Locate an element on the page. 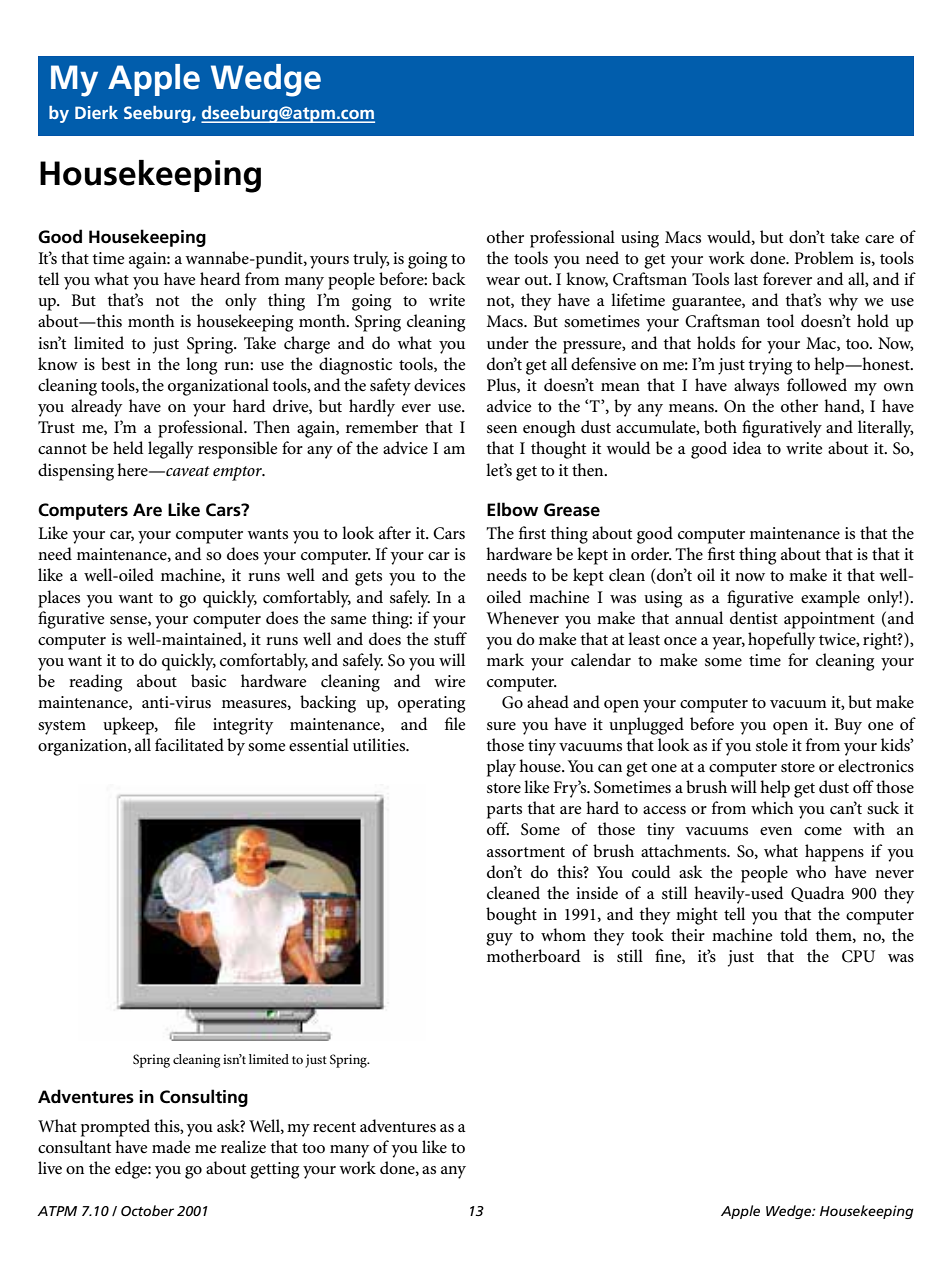 This image has width=952, height=1270. recent is located at coordinates (334, 1127).
